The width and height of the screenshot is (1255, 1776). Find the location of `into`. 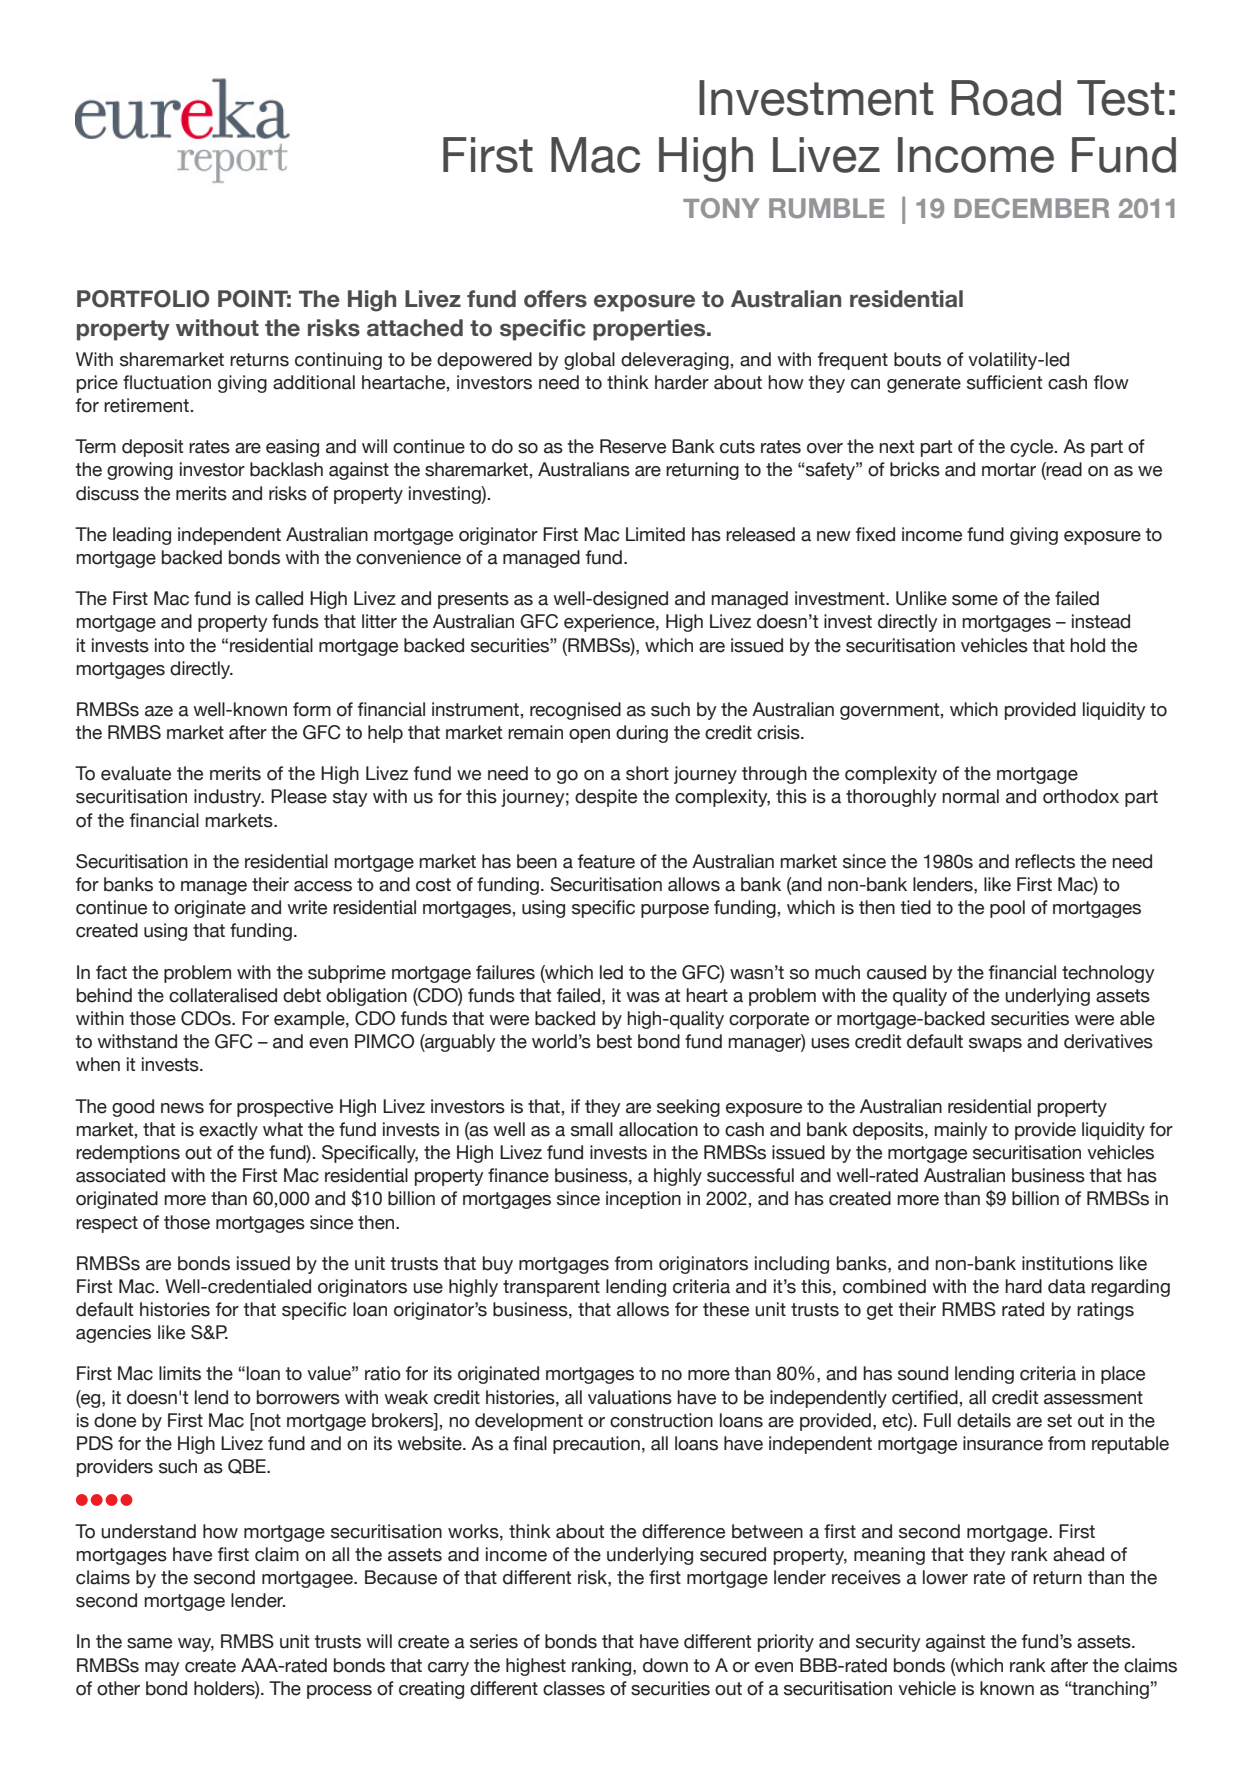

into is located at coordinates (170, 645).
